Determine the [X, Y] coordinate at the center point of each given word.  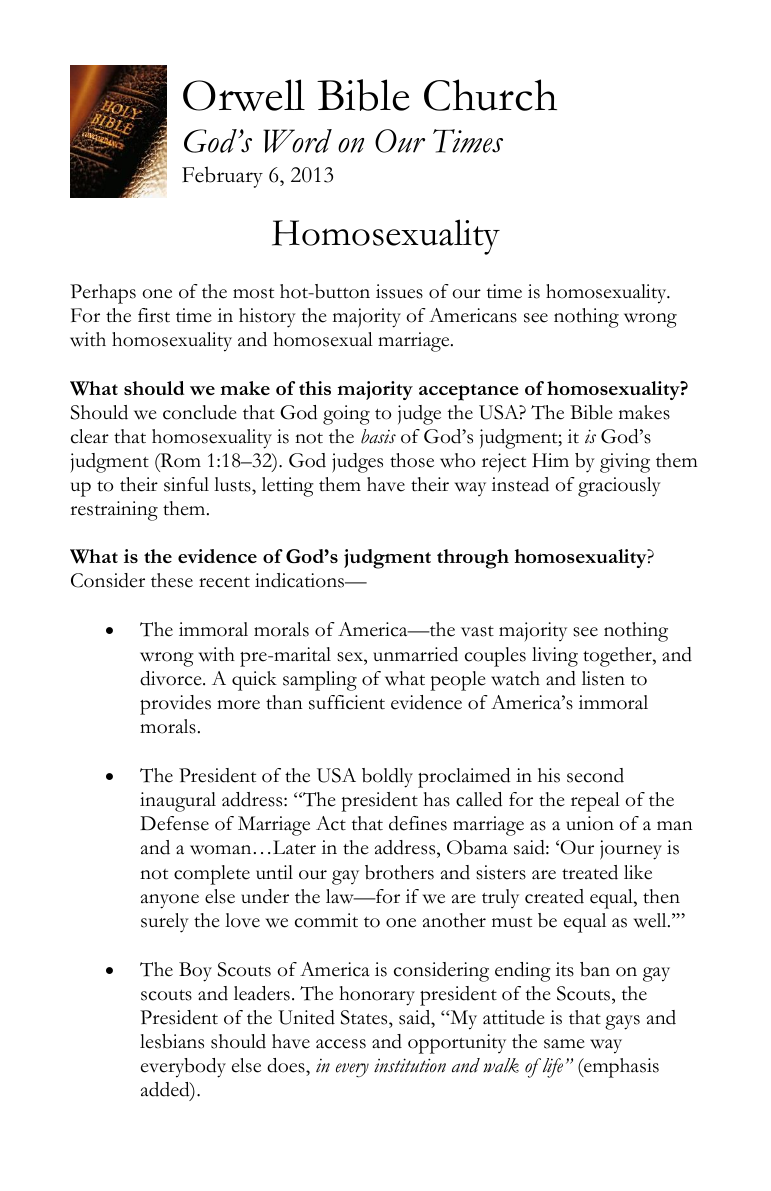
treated [590, 872]
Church [490, 95]
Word [297, 141]
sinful [186, 484]
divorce [172, 678]
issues [399, 291]
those [412, 460]
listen [603, 678]
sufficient [347, 702]
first [154, 315]
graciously [619, 487]
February [222, 177]
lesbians [172, 1041]
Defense [174, 823]
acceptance [469, 392]
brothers [399, 872]
